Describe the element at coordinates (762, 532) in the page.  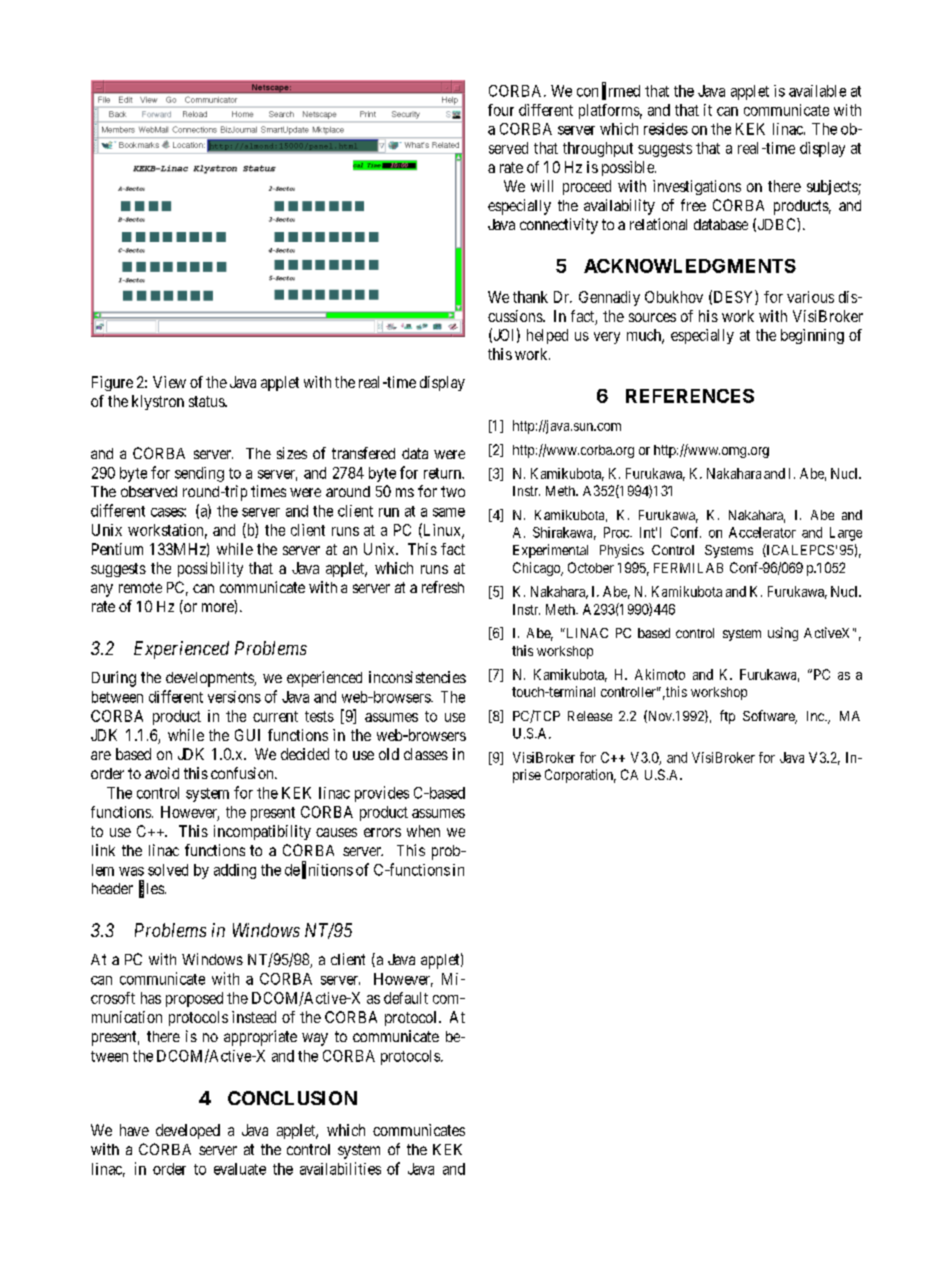
I see `Accelerator` at that location.
